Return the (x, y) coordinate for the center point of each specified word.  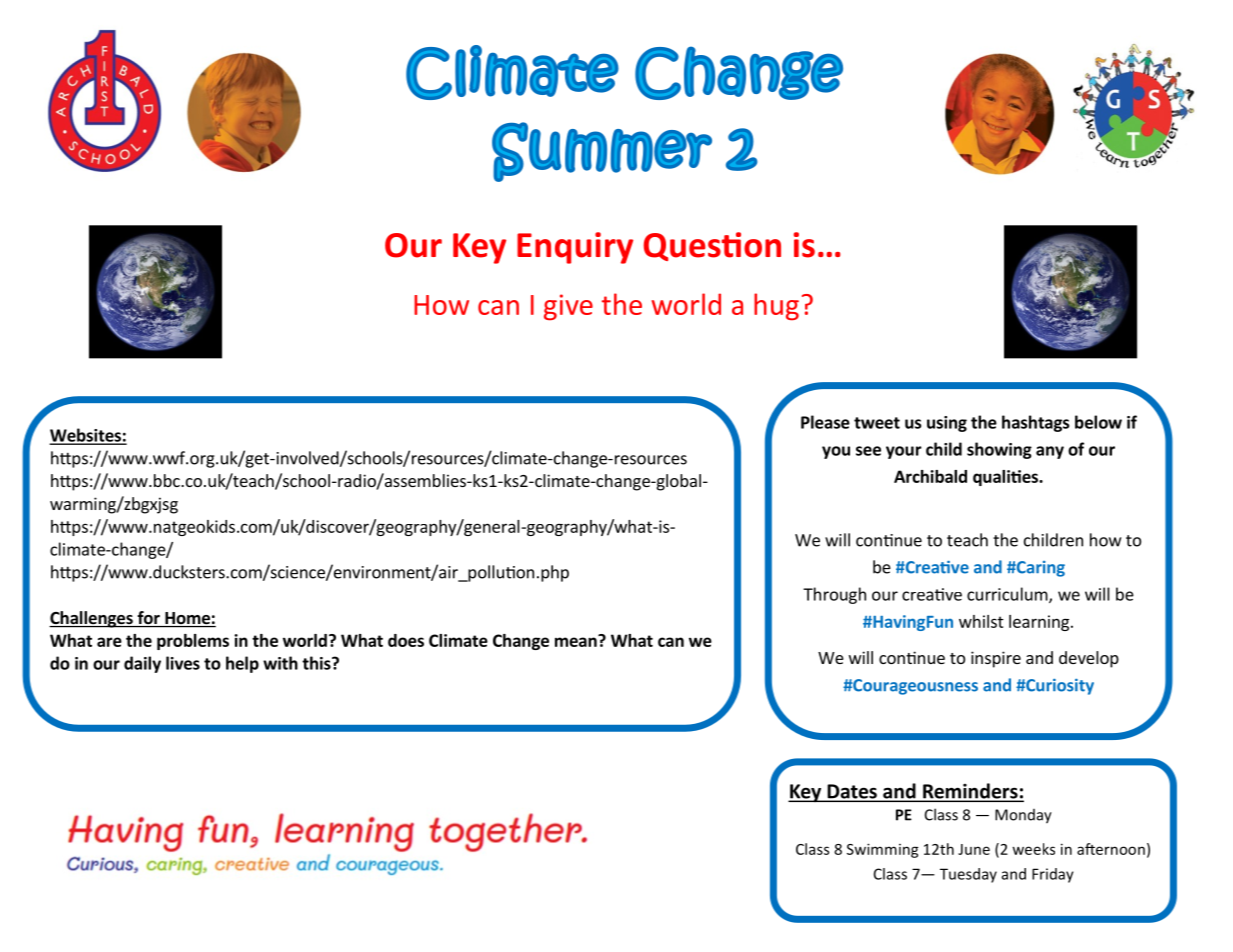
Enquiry (575, 248)
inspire (996, 659)
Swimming (883, 850)
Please (825, 422)
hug (776, 307)
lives (183, 663)
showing (999, 450)
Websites (86, 436)
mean (577, 641)
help (242, 664)
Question (712, 246)
